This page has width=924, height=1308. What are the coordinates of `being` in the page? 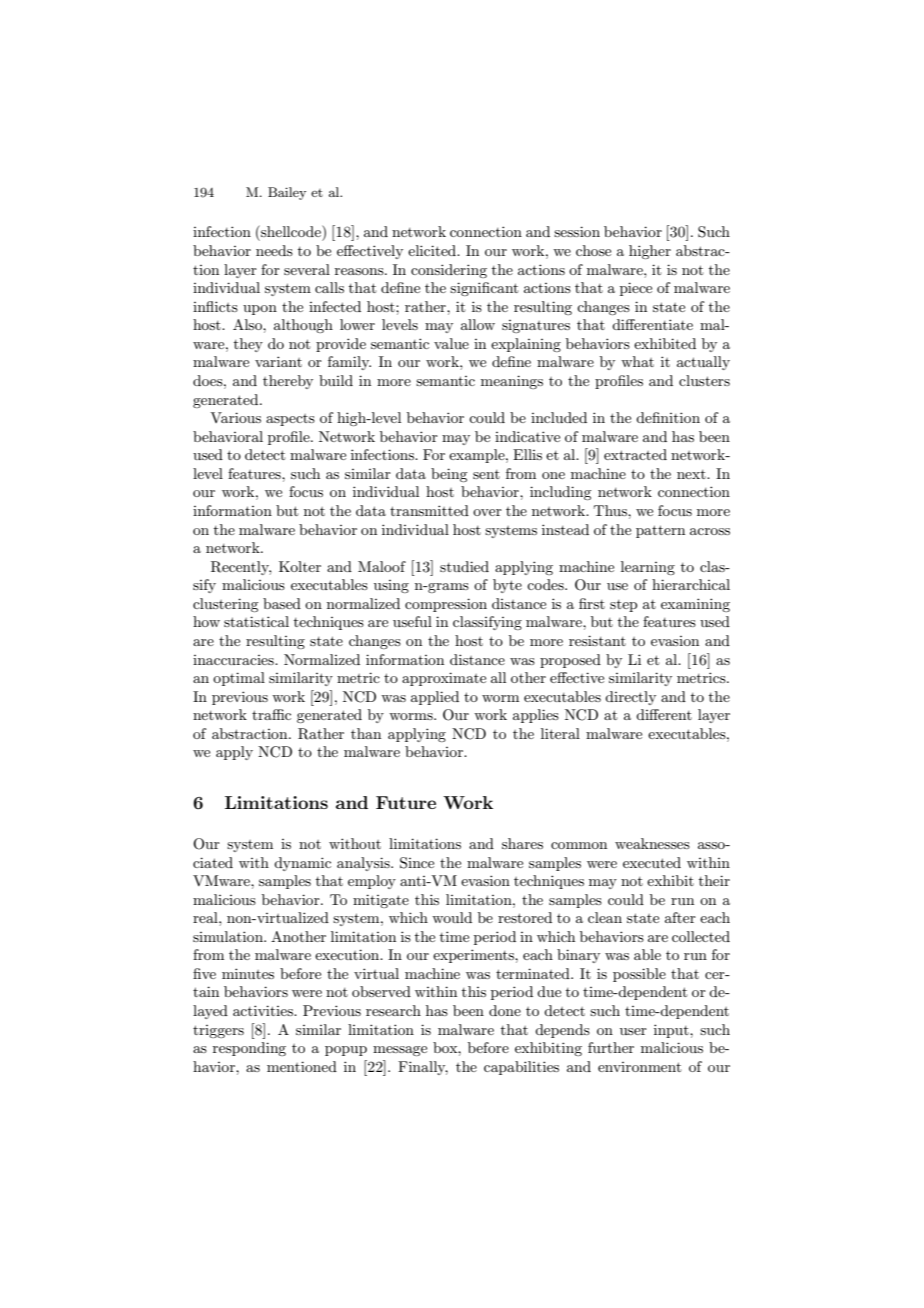 It's located at (449, 475).
